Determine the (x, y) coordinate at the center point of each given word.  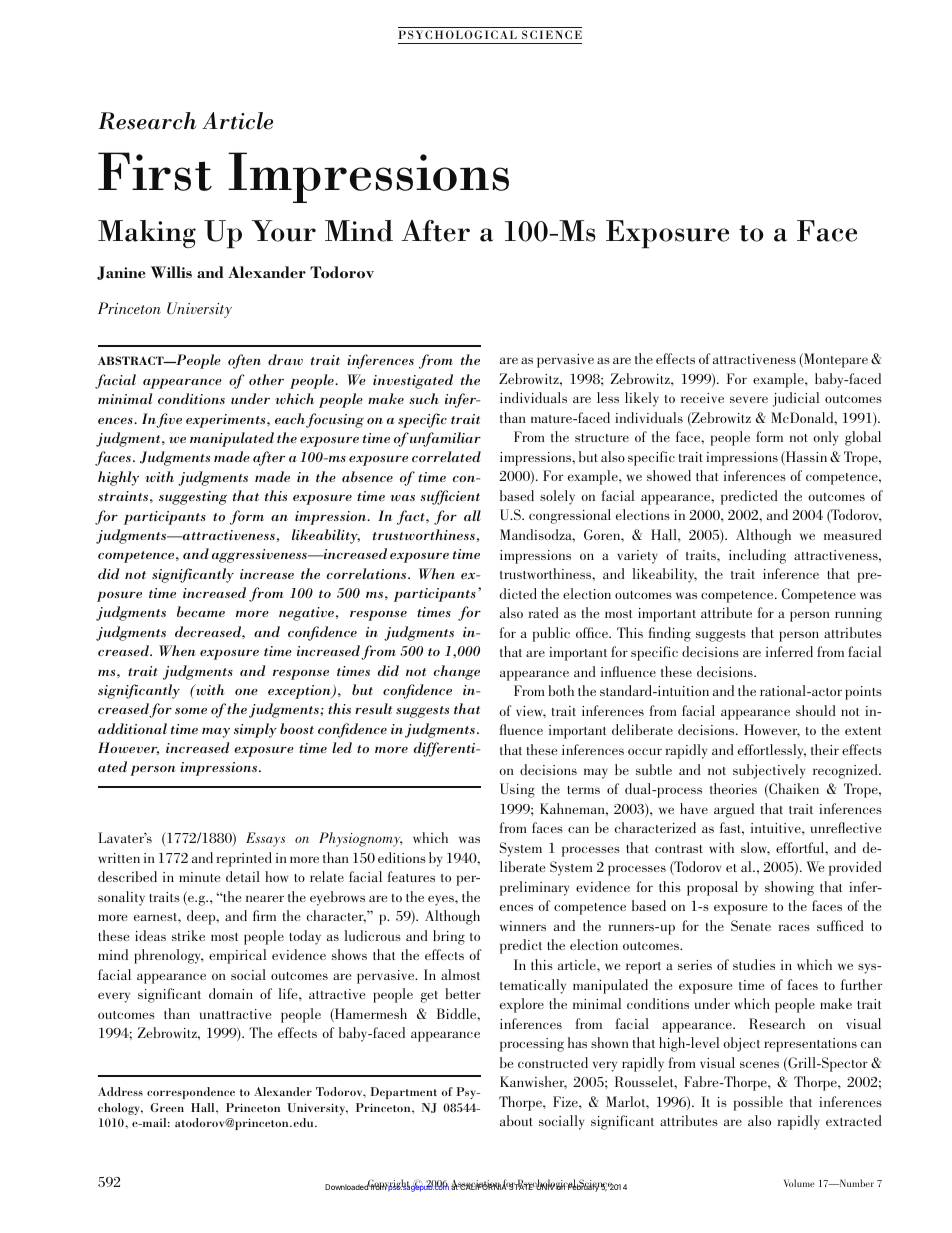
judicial (796, 399)
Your (284, 231)
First (155, 171)
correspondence (191, 1093)
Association (476, 1185)
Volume (799, 1183)
